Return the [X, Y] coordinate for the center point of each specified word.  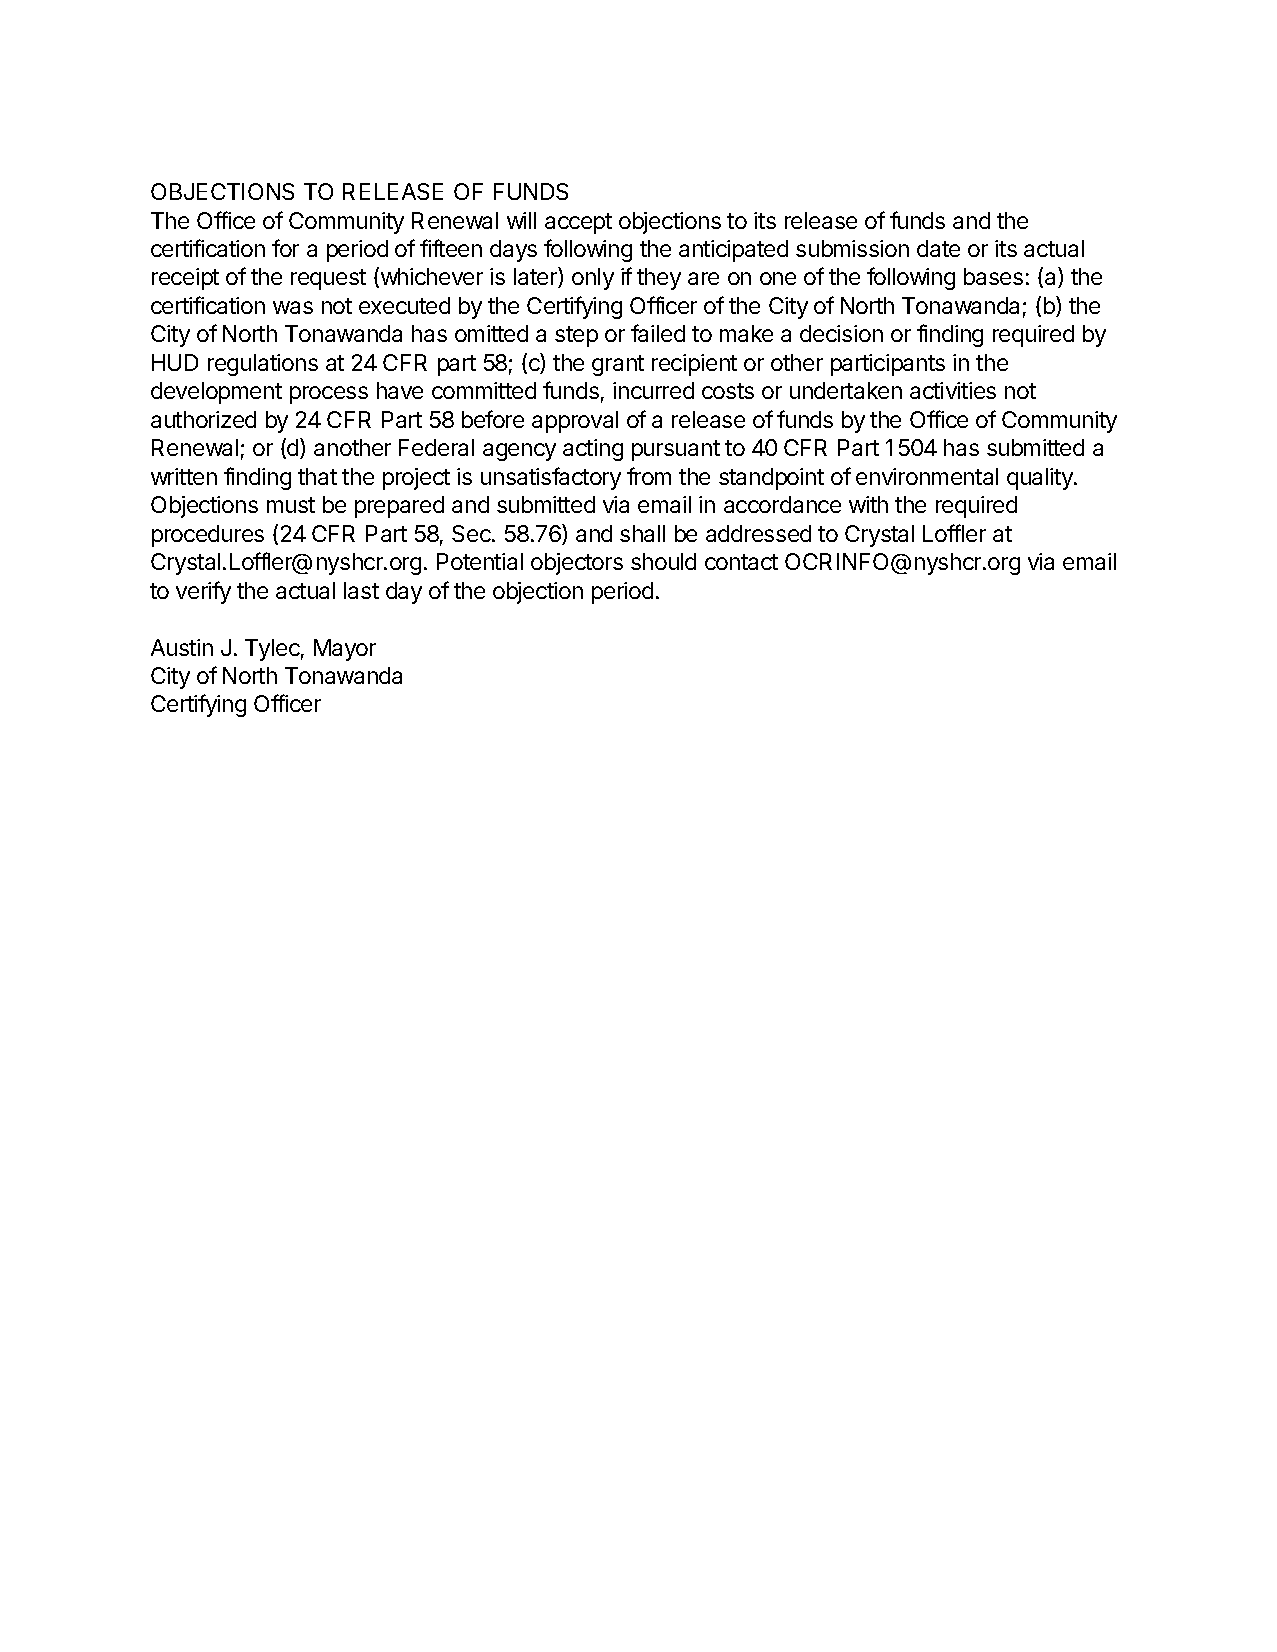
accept [578, 223]
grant [618, 365]
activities [953, 390]
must [291, 505]
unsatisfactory [551, 478]
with [868, 504]
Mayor [345, 650]
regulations [263, 365]
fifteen [451, 248]
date [938, 248]
